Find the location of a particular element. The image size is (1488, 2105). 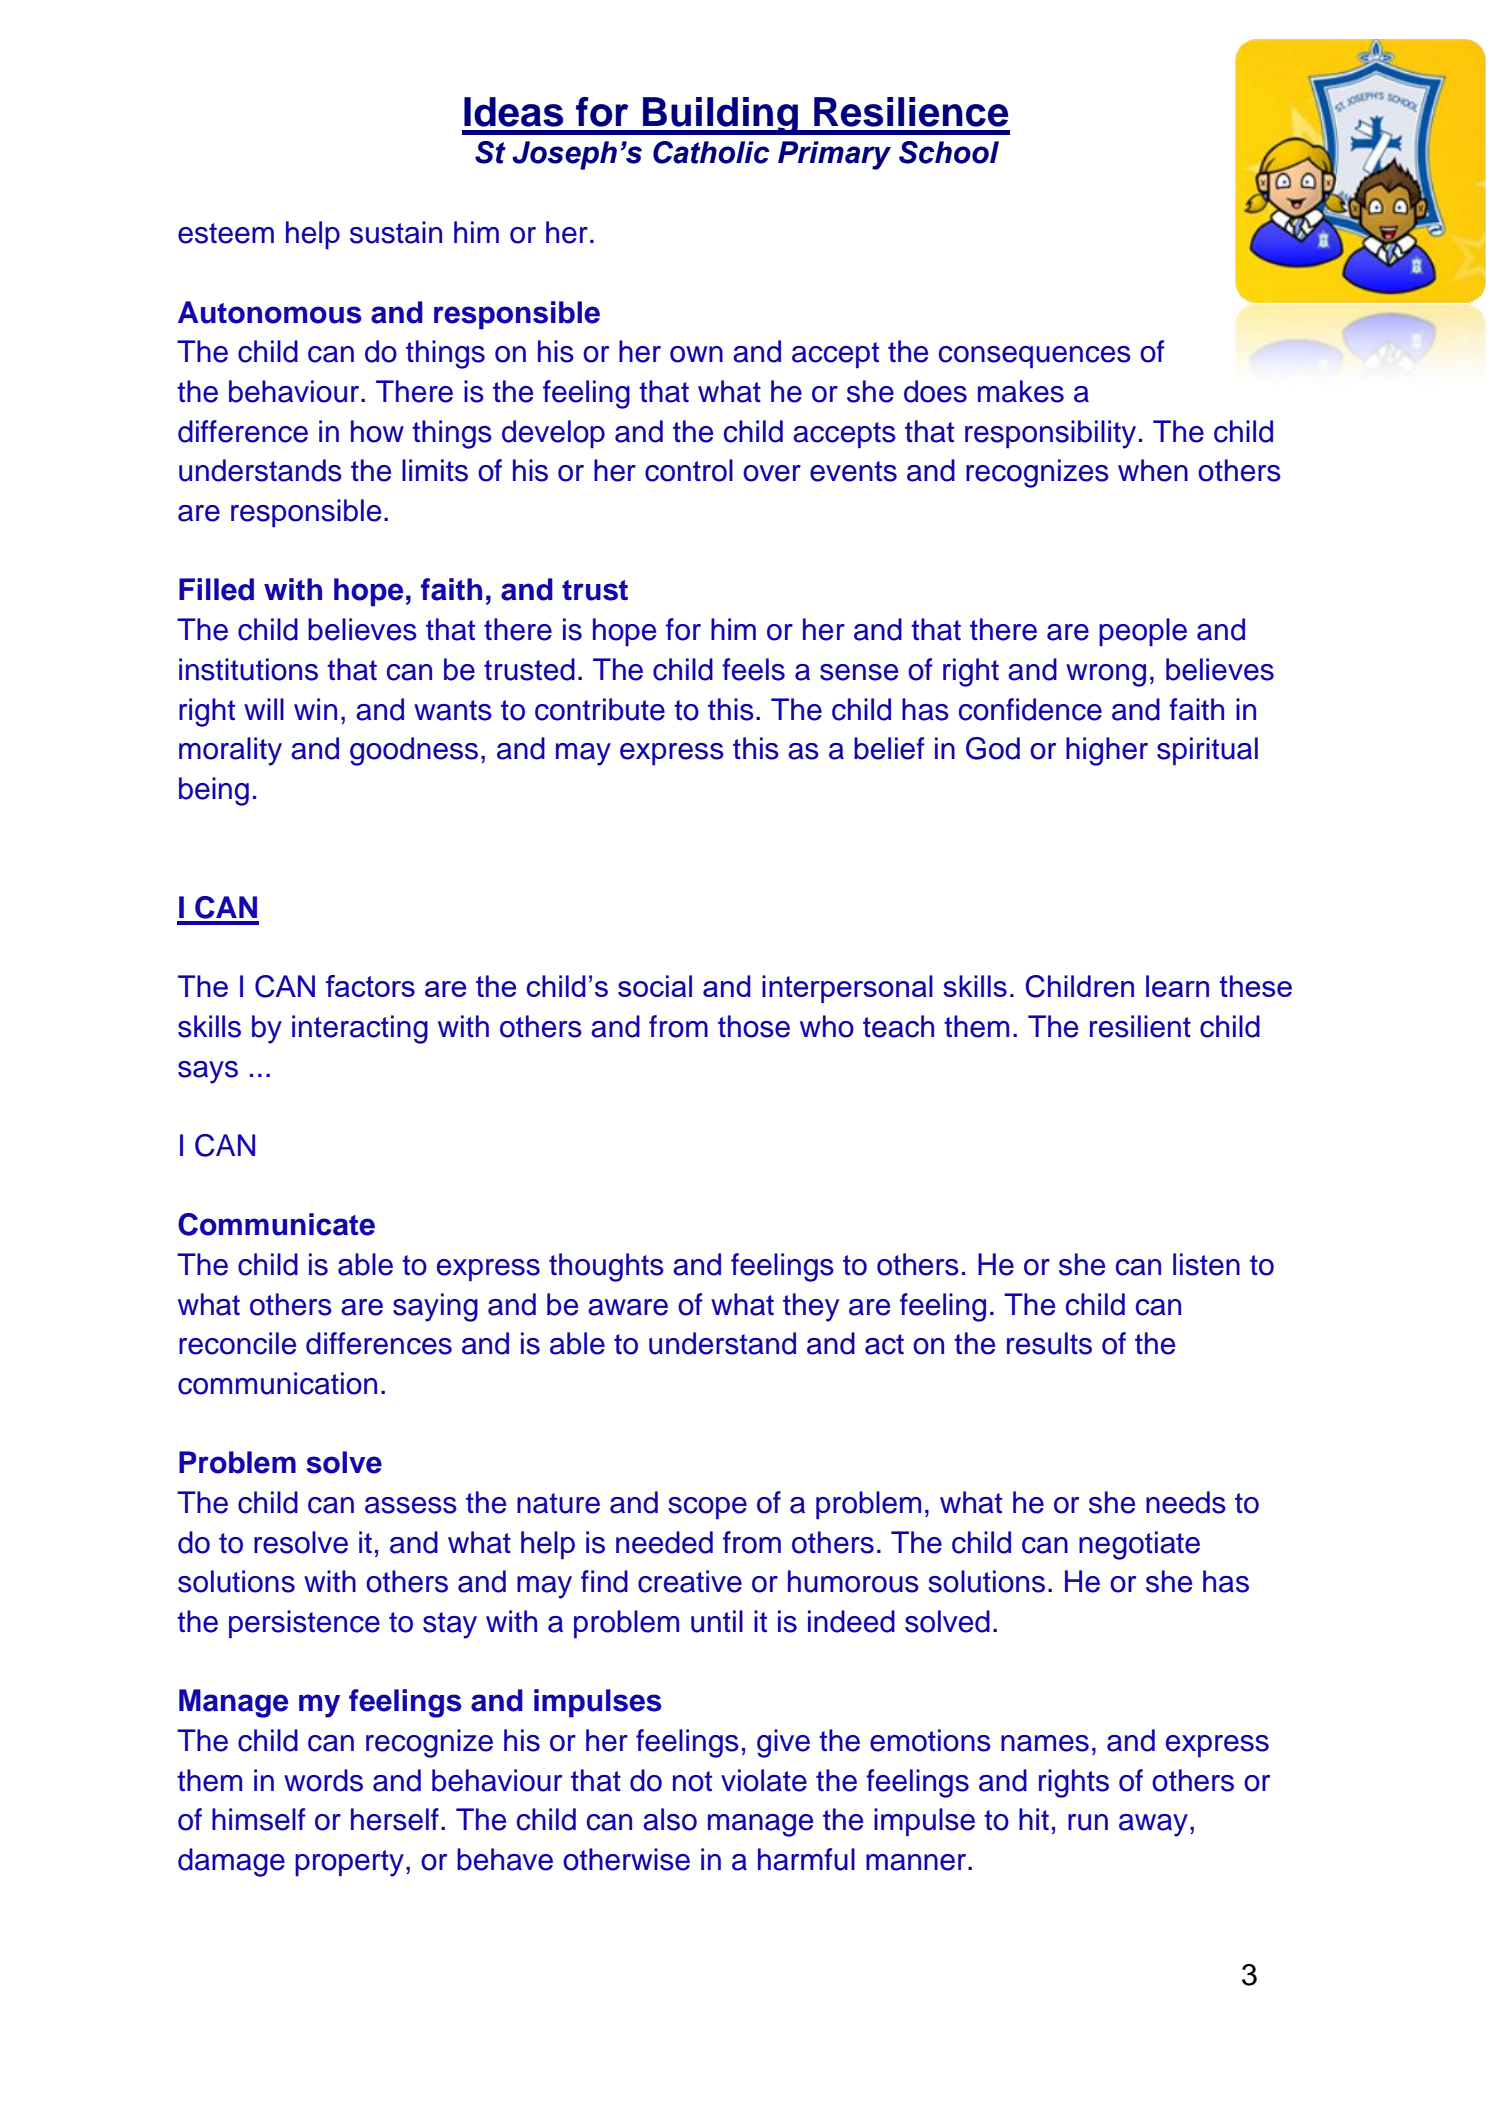

sustain is located at coordinates (396, 232).
